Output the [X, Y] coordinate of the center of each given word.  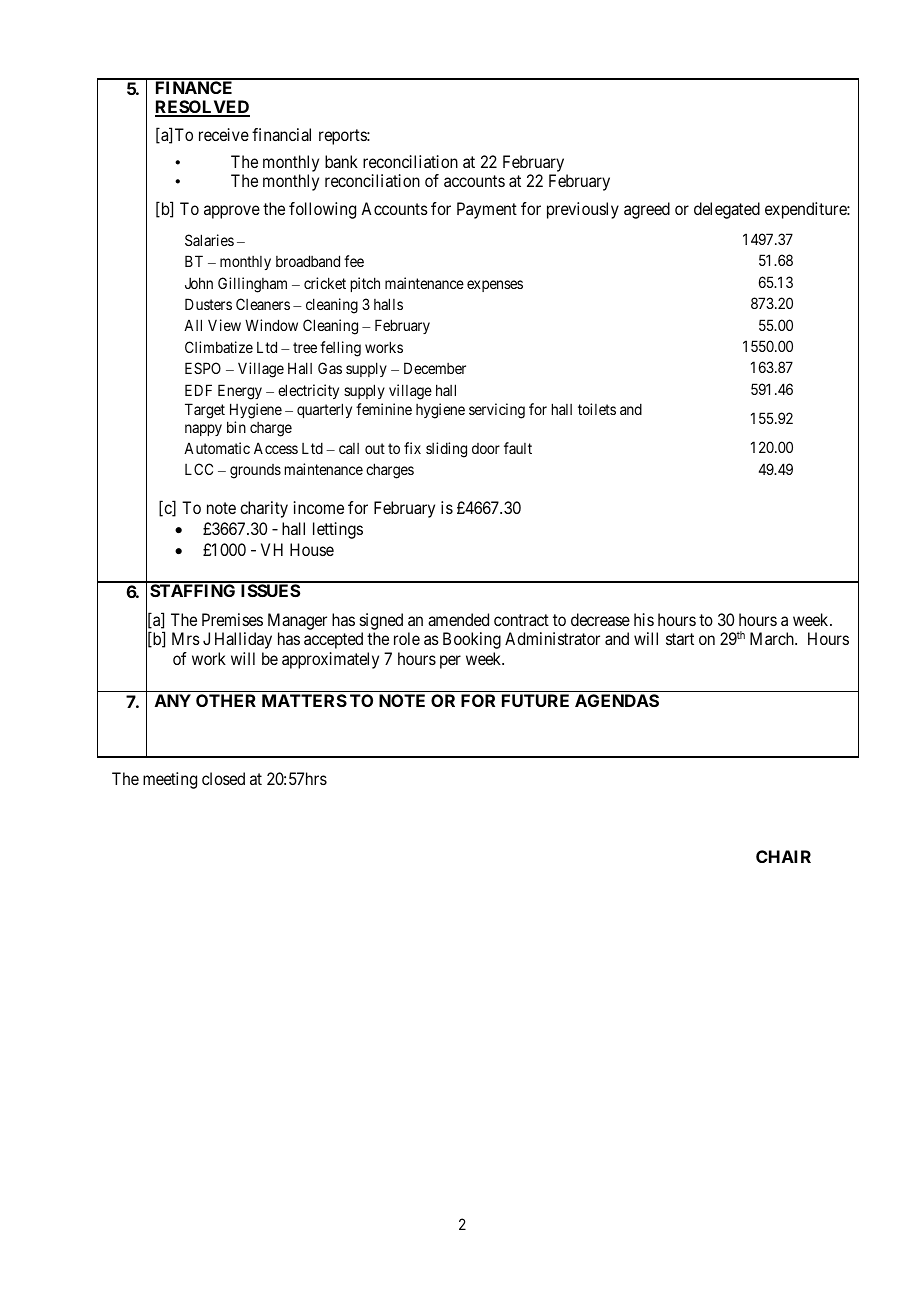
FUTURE [535, 700]
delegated [727, 210]
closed [223, 778]
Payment [487, 210]
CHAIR [783, 856]
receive [224, 134]
